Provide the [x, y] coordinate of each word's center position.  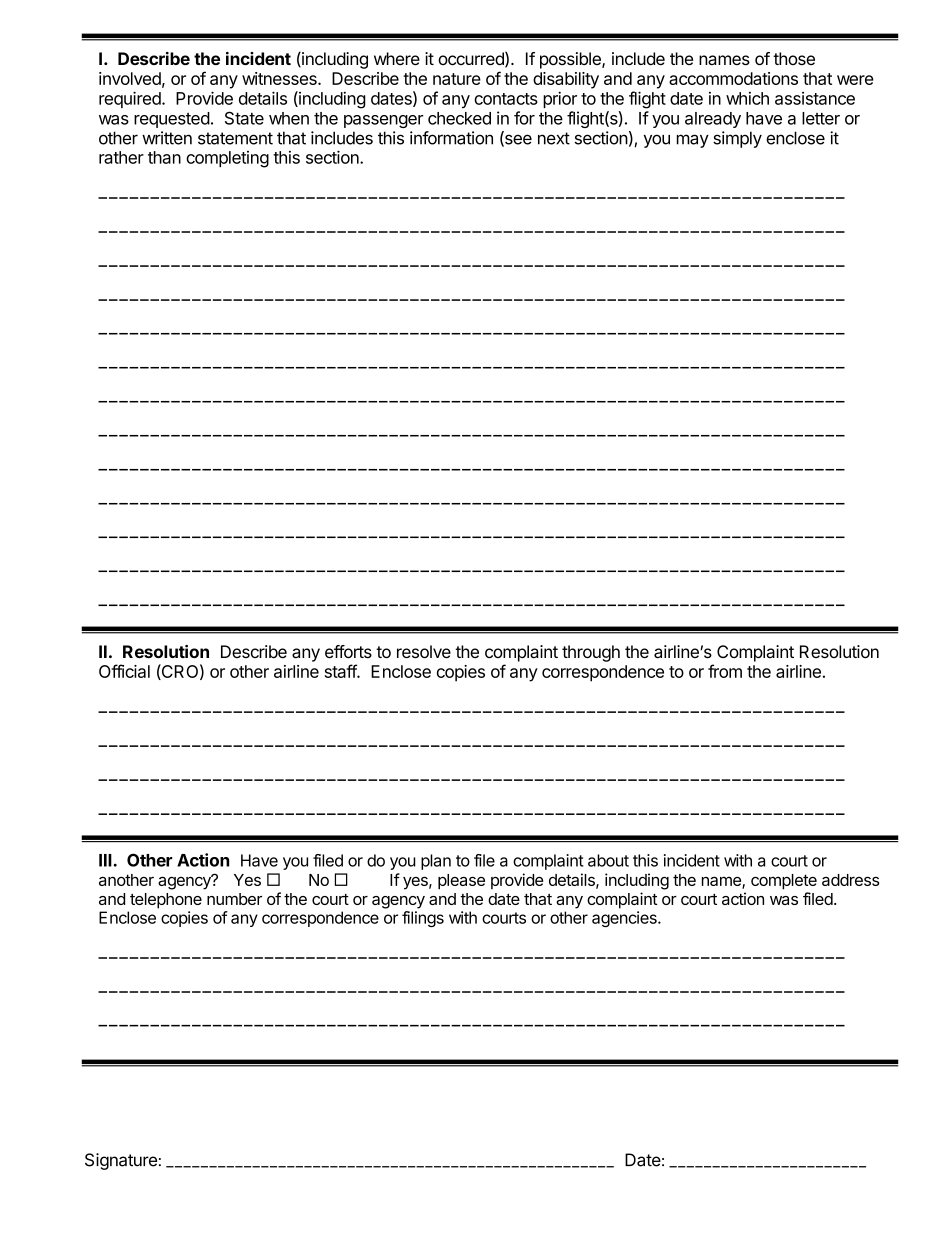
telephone [166, 901]
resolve [424, 651]
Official [124, 671]
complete [784, 882]
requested [172, 120]
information [451, 138]
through [591, 653]
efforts [348, 651]
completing [227, 159]
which [747, 98]
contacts [506, 99]
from [725, 671]
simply [737, 139]
